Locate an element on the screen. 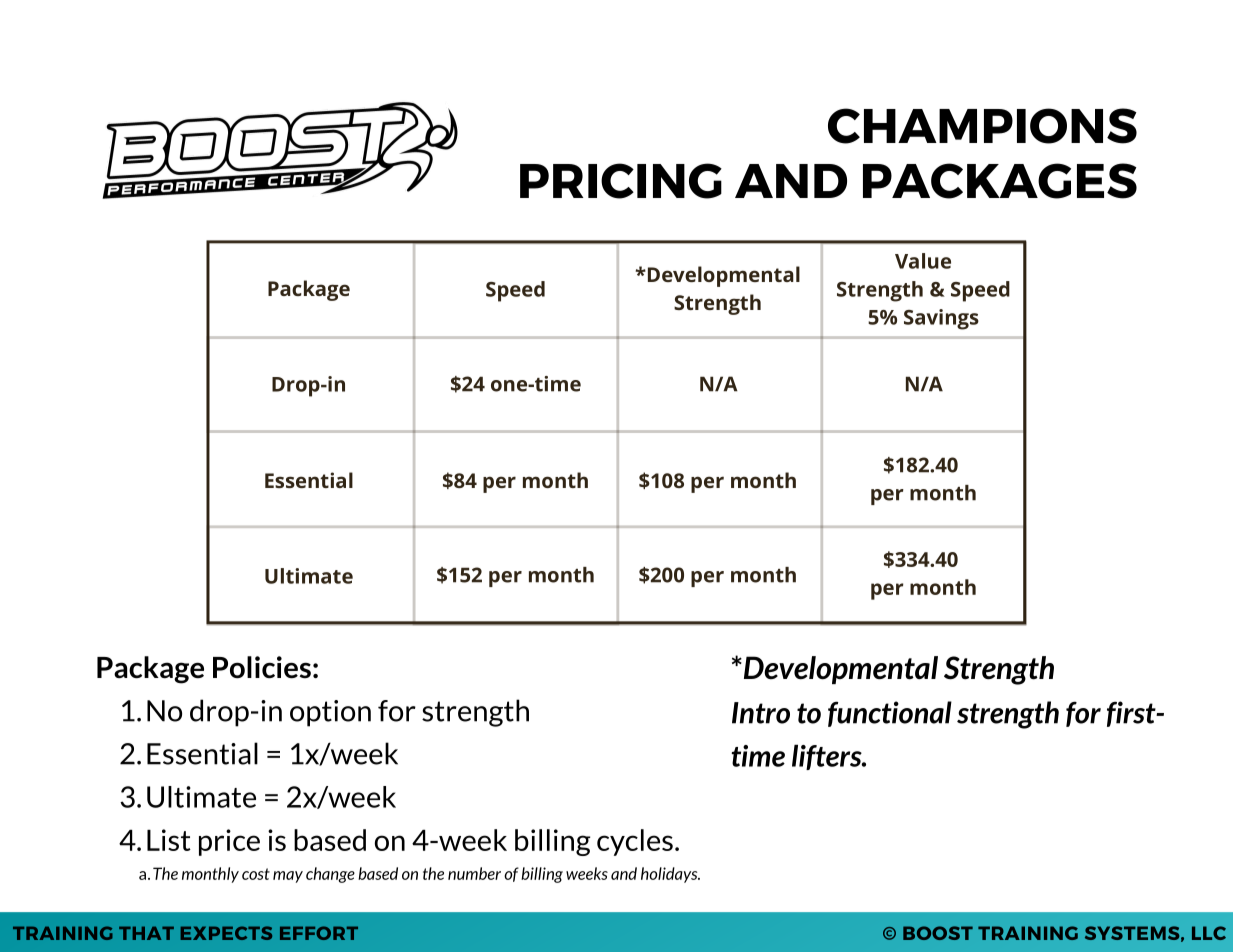  Intro is located at coordinates (761, 713).
